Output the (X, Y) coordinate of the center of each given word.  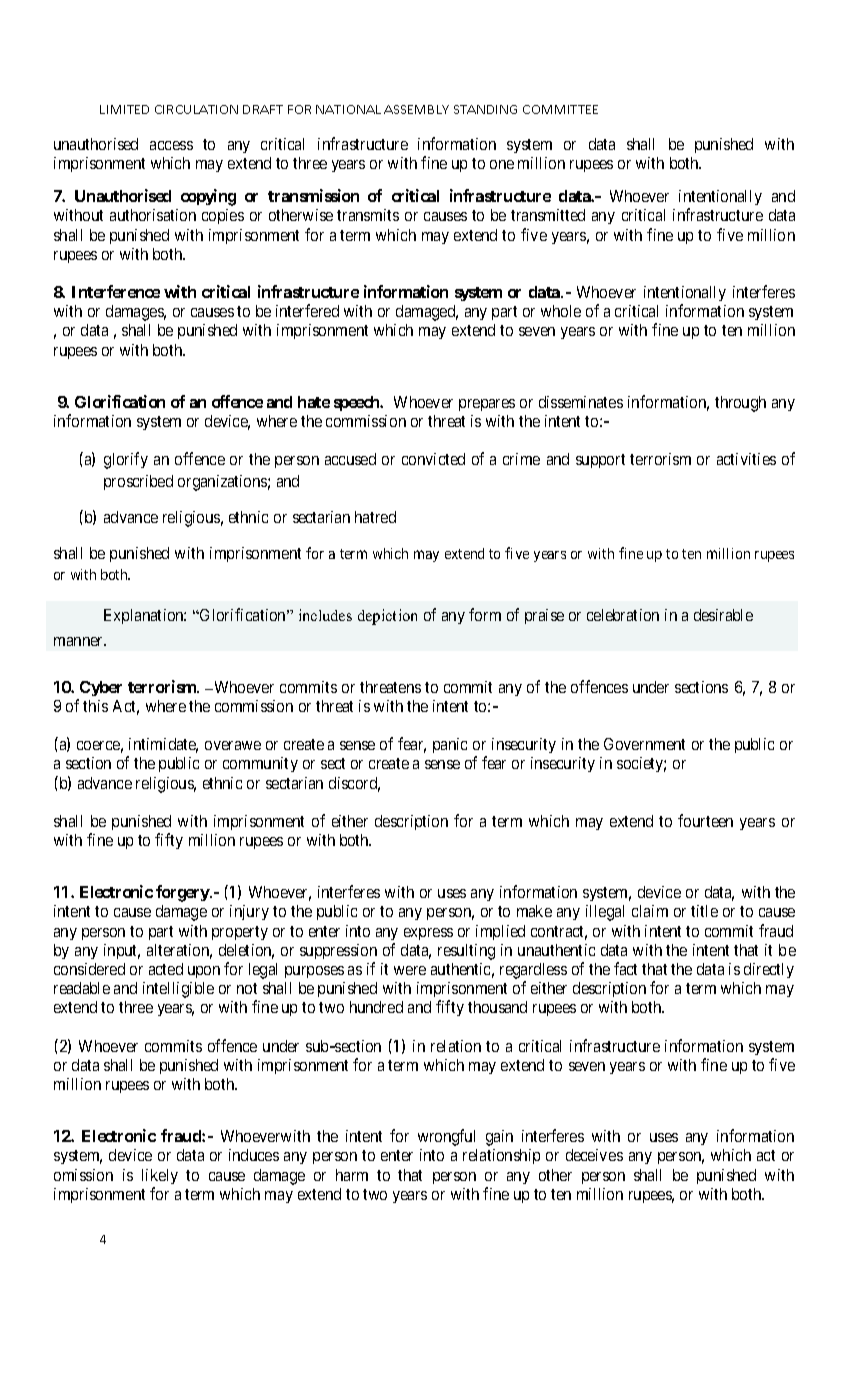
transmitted (548, 215)
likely (160, 1176)
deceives (594, 1155)
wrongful (446, 1137)
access (171, 145)
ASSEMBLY (416, 109)
